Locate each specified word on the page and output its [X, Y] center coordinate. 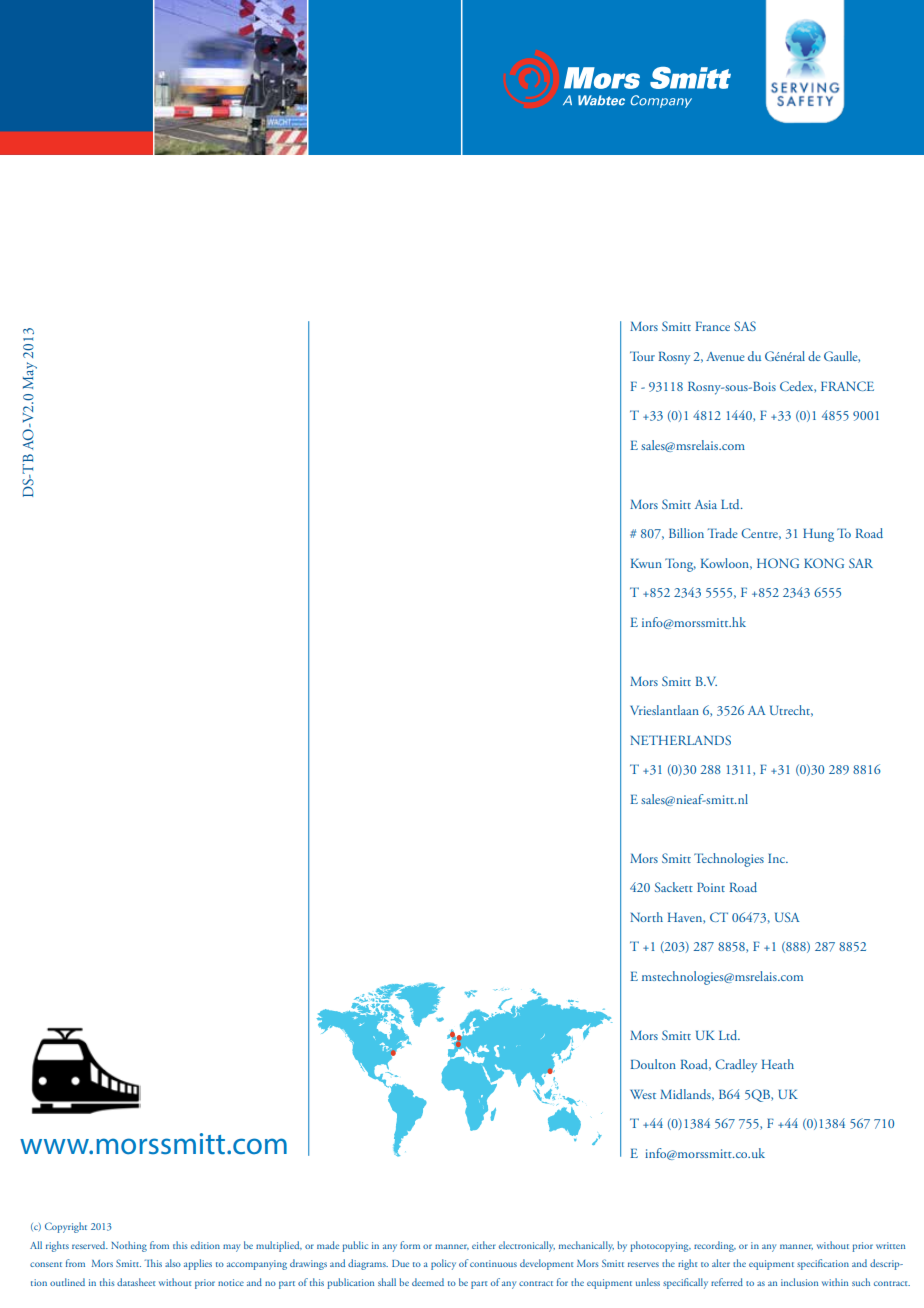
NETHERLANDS [680, 740]
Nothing [129, 1246]
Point [711, 887]
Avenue [725, 356]
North [646, 917]
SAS [745, 326]
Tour [642, 356]
